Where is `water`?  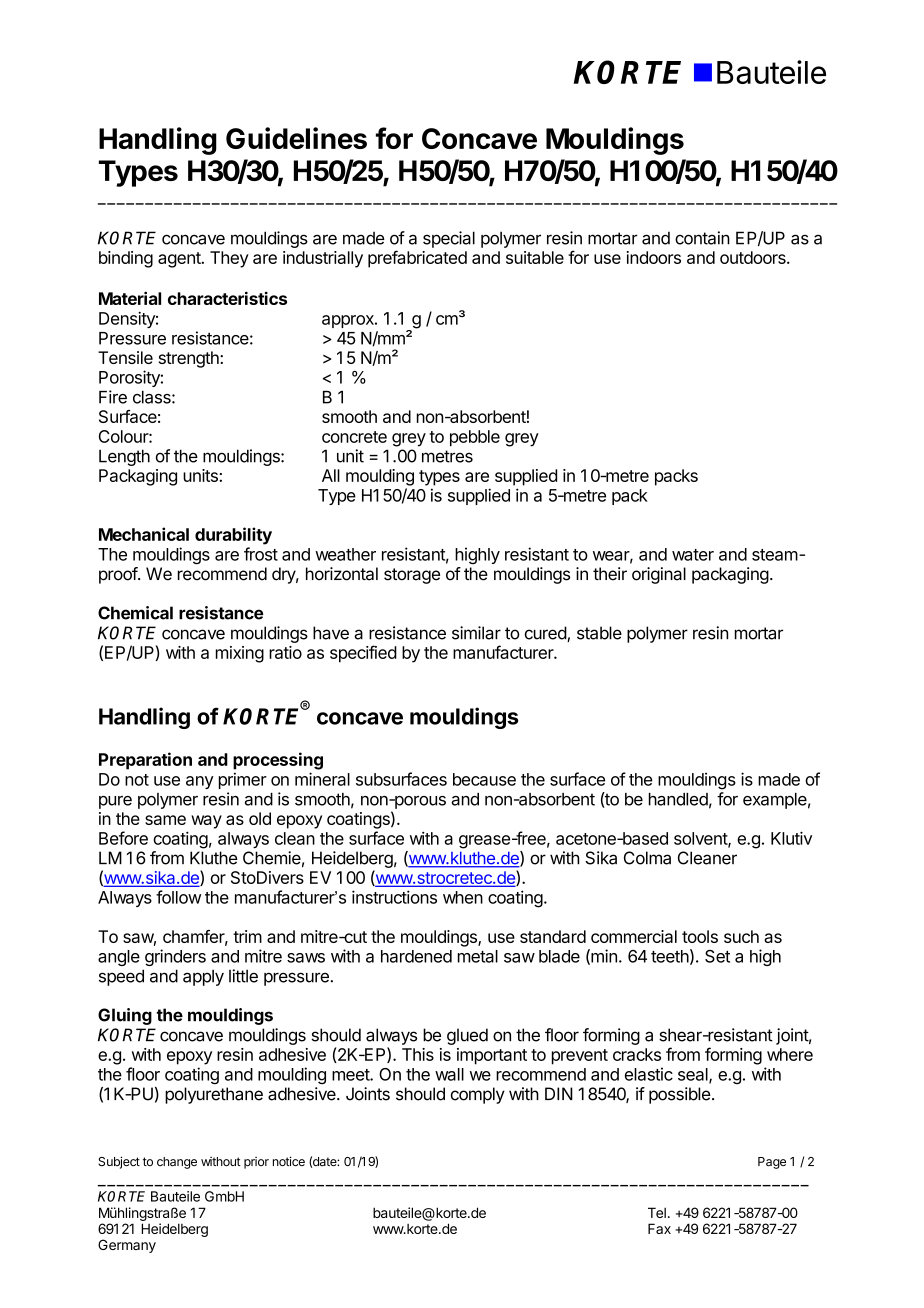 water is located at coordinates (693, 555).
